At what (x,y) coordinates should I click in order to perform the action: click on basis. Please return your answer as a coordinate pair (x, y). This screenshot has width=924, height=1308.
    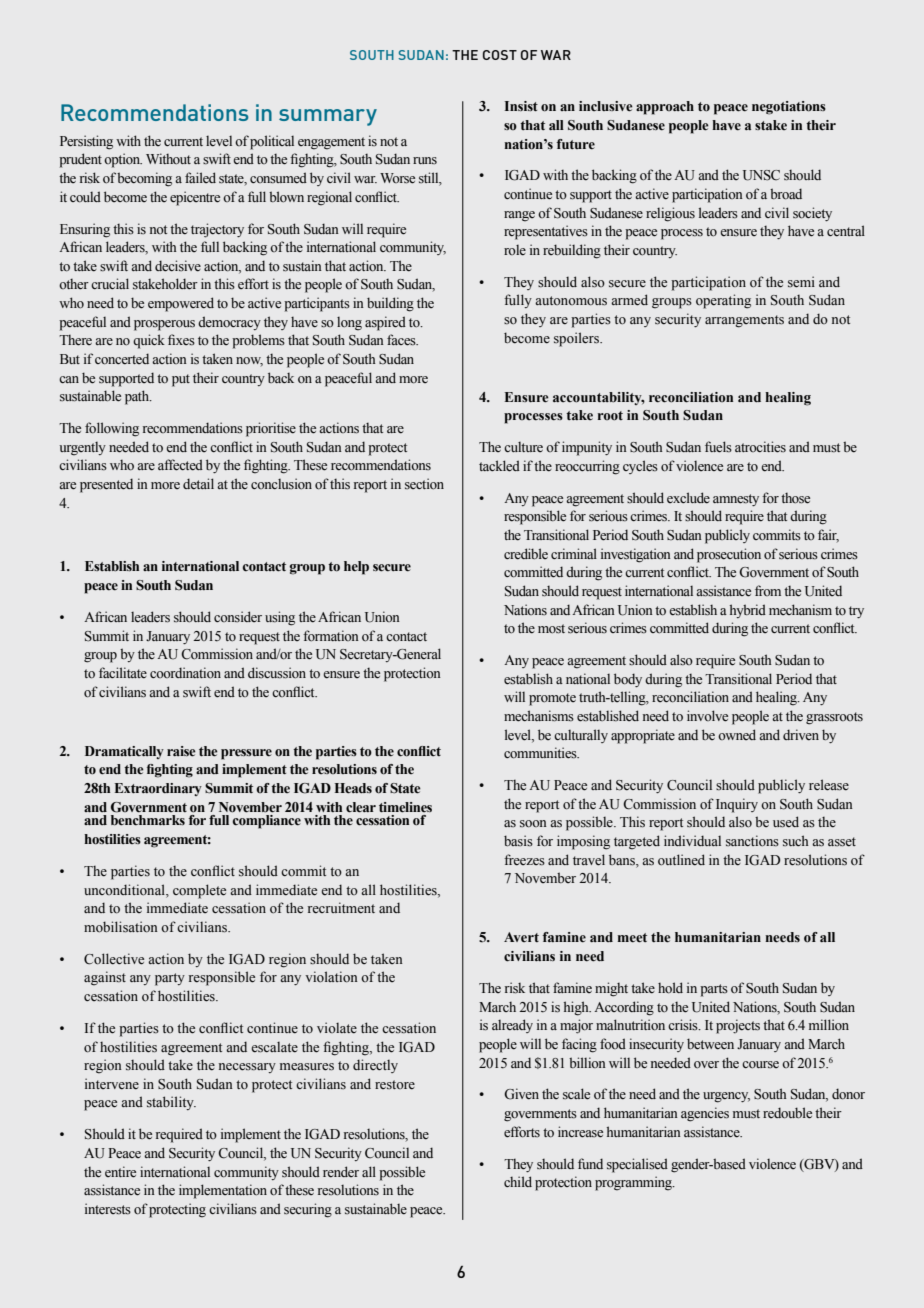
    Looking at the image, I should click on (518, 841).
